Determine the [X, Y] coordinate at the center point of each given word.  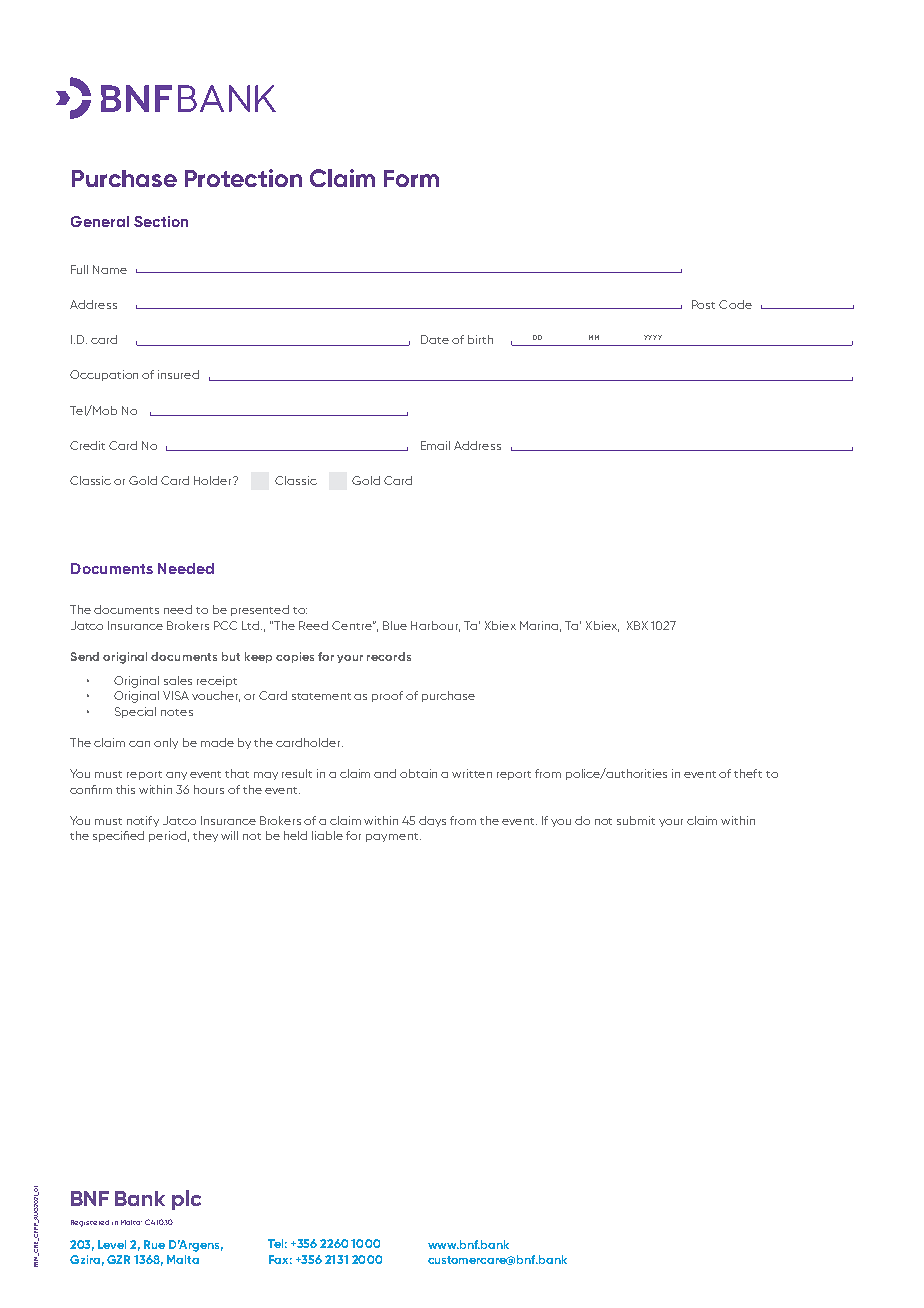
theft [748, 773]
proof [387, 696]
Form [411, 178]
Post [703, 304]
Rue [154, 1244]
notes [177, 712]
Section [161, 221]
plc [186, 1200]
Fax [280, 1259]
